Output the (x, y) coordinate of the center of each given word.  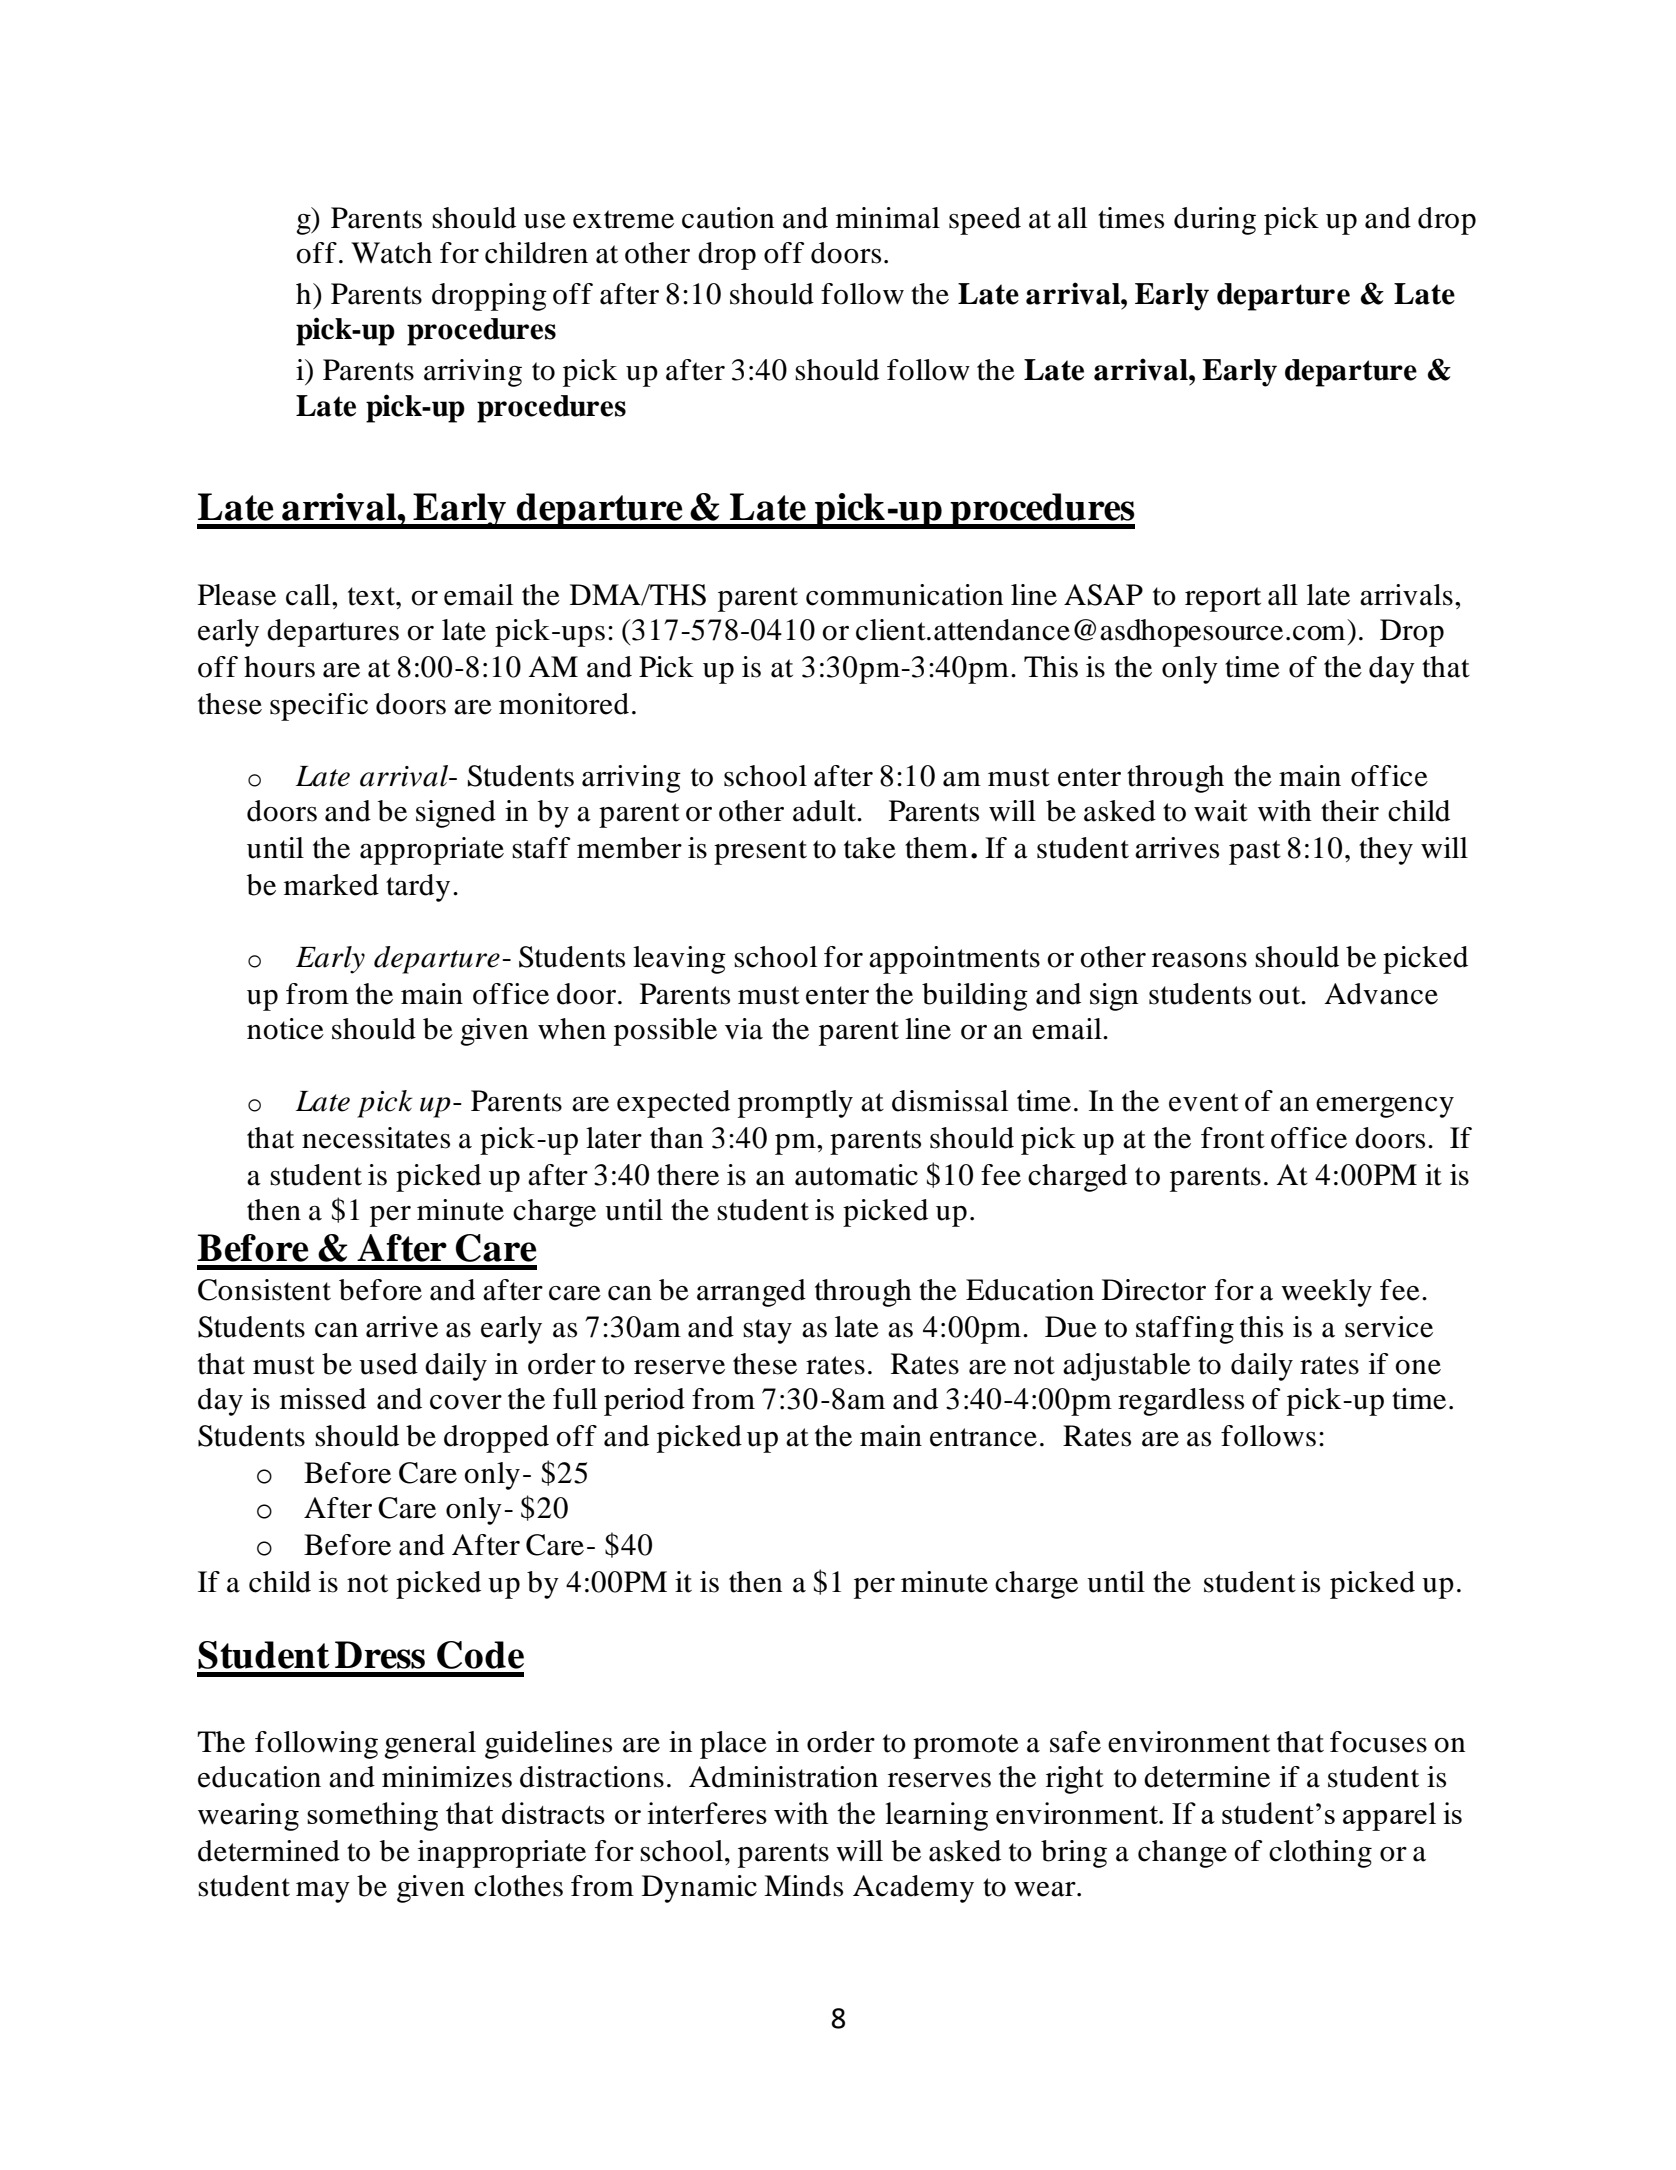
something (372, 1816)
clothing (1320, 1854)
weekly (1326, 1293)
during (1215, 221)
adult (826, 811)
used (388, 1364)
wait (1221, 811)
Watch (391, 253)
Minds (803, 1886)
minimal (888, 218)
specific (319, 707)
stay (767, 1331)
